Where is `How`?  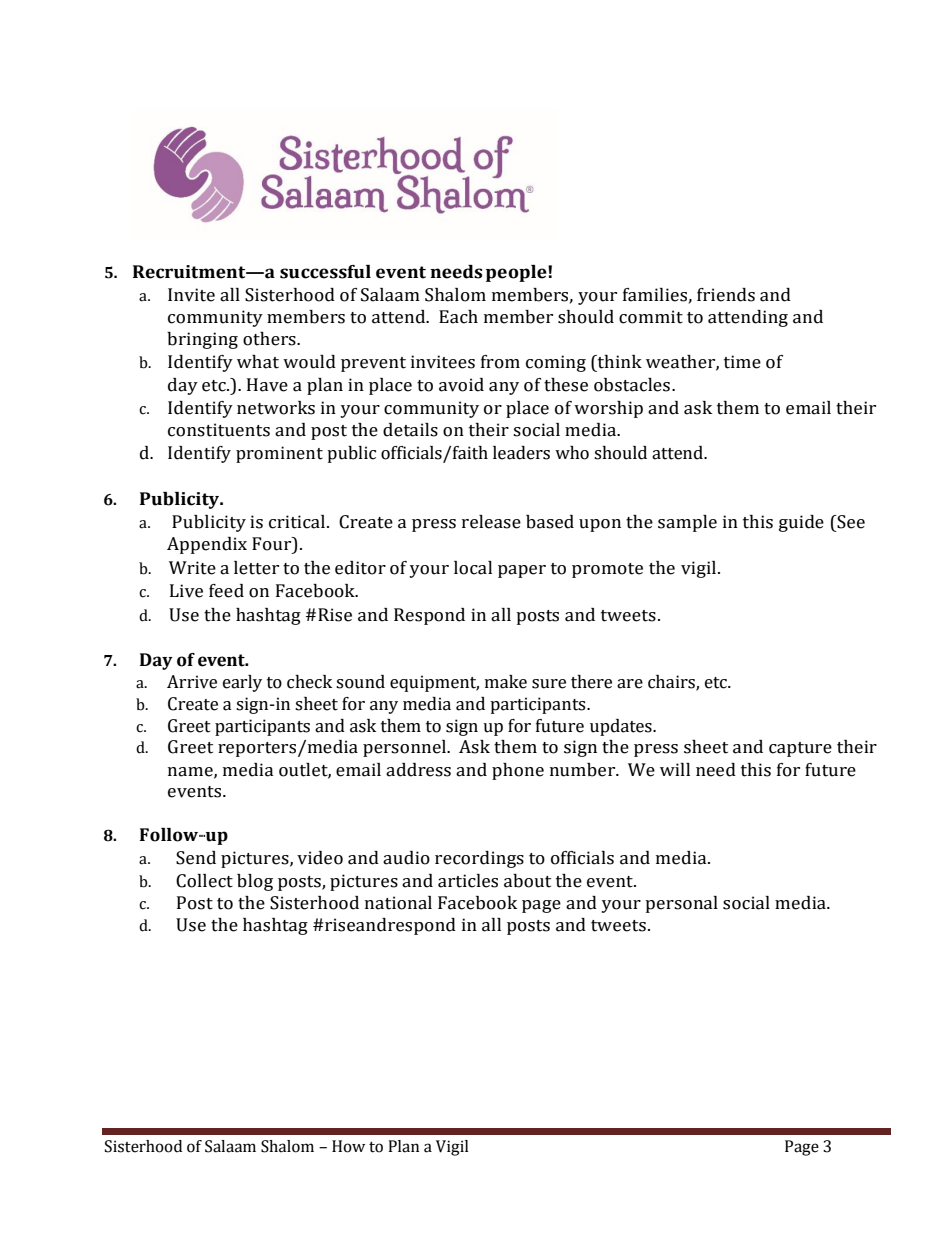 How is located at coordinates (348, 1146).
